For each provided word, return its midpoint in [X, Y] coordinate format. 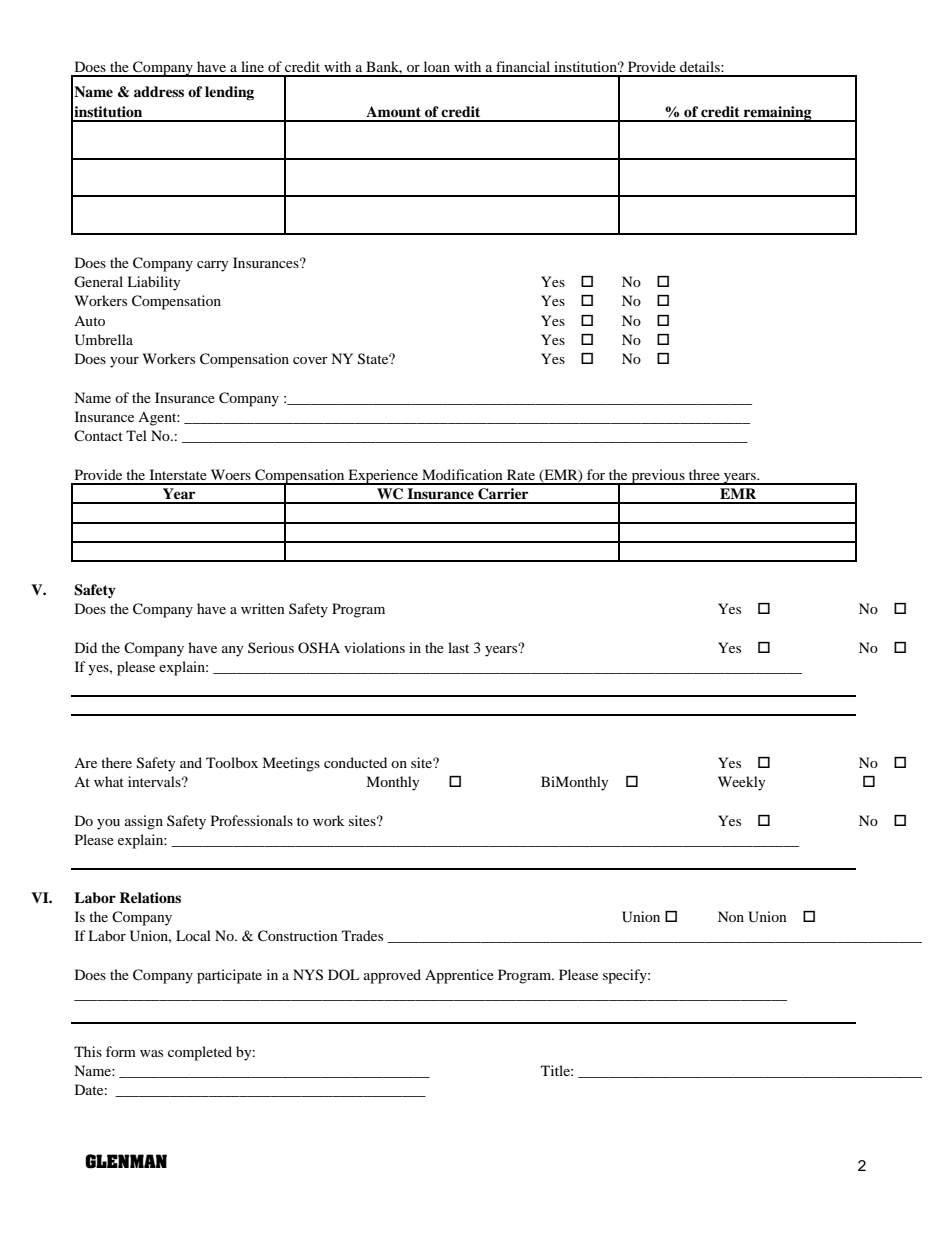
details [701, 66]
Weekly [742, 783]
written [263, 608]
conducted [355, 762]
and [191, 762]
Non [731, 916]
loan [437, 66]
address [159, 91]
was [151, 1053]
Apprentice [459, 976]
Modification [462, 474]
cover [310, 360]
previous [658, 477]
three [704, 474]
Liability [154, 283]
